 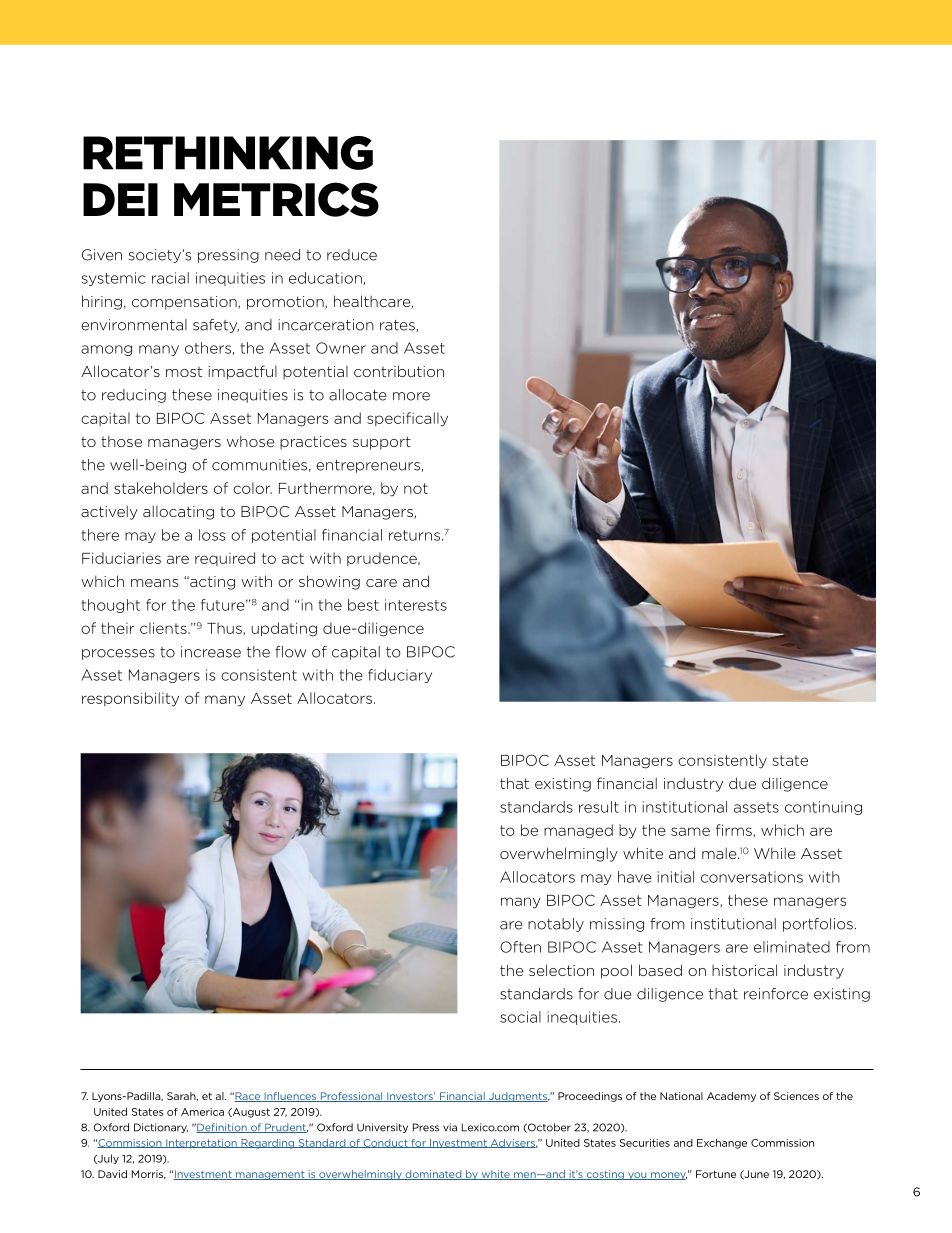 I want to click on Influences, so click(x=290, y=1097).
